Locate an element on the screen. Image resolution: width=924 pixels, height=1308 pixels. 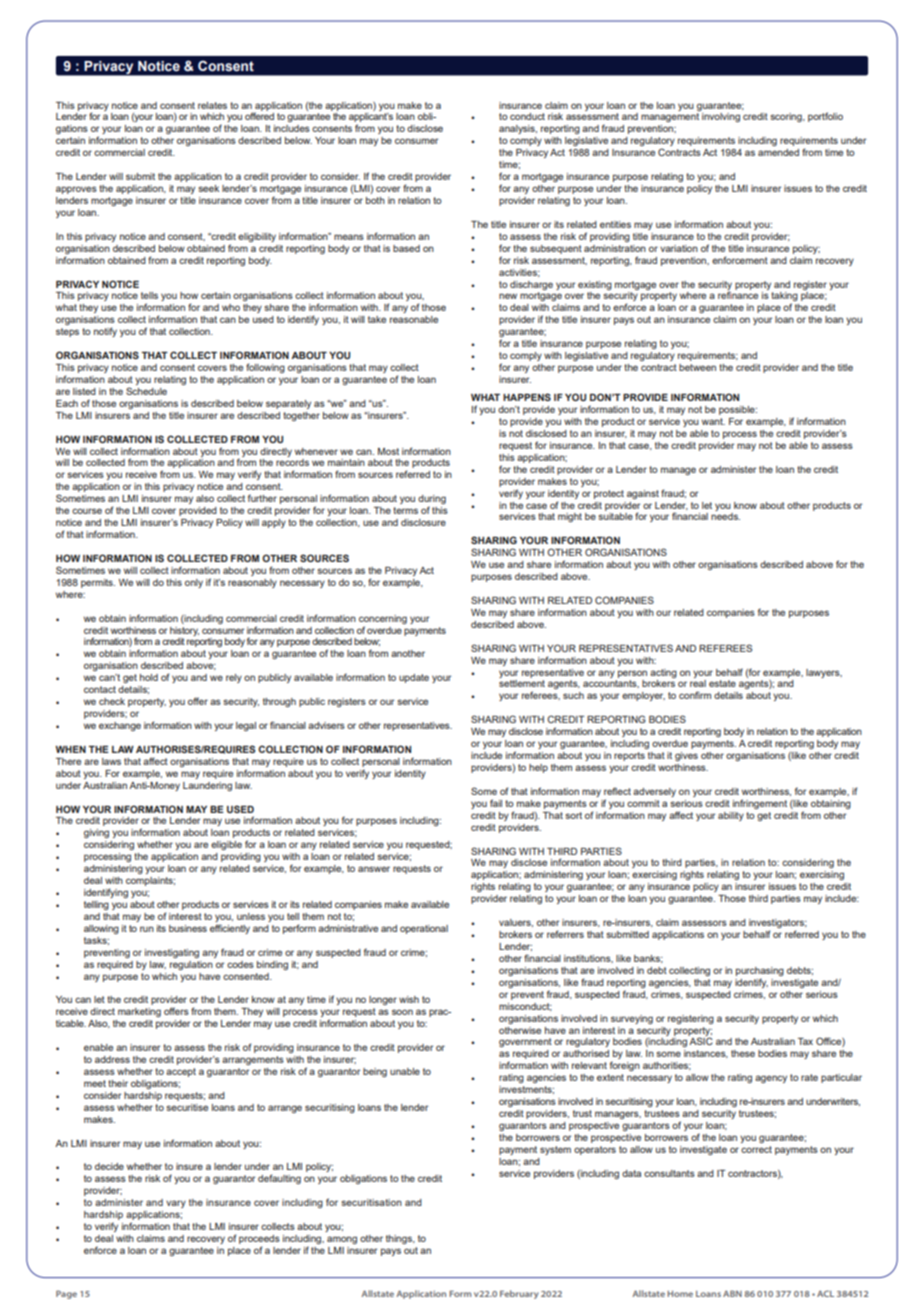
ability is located at coordinates (731, 816).
